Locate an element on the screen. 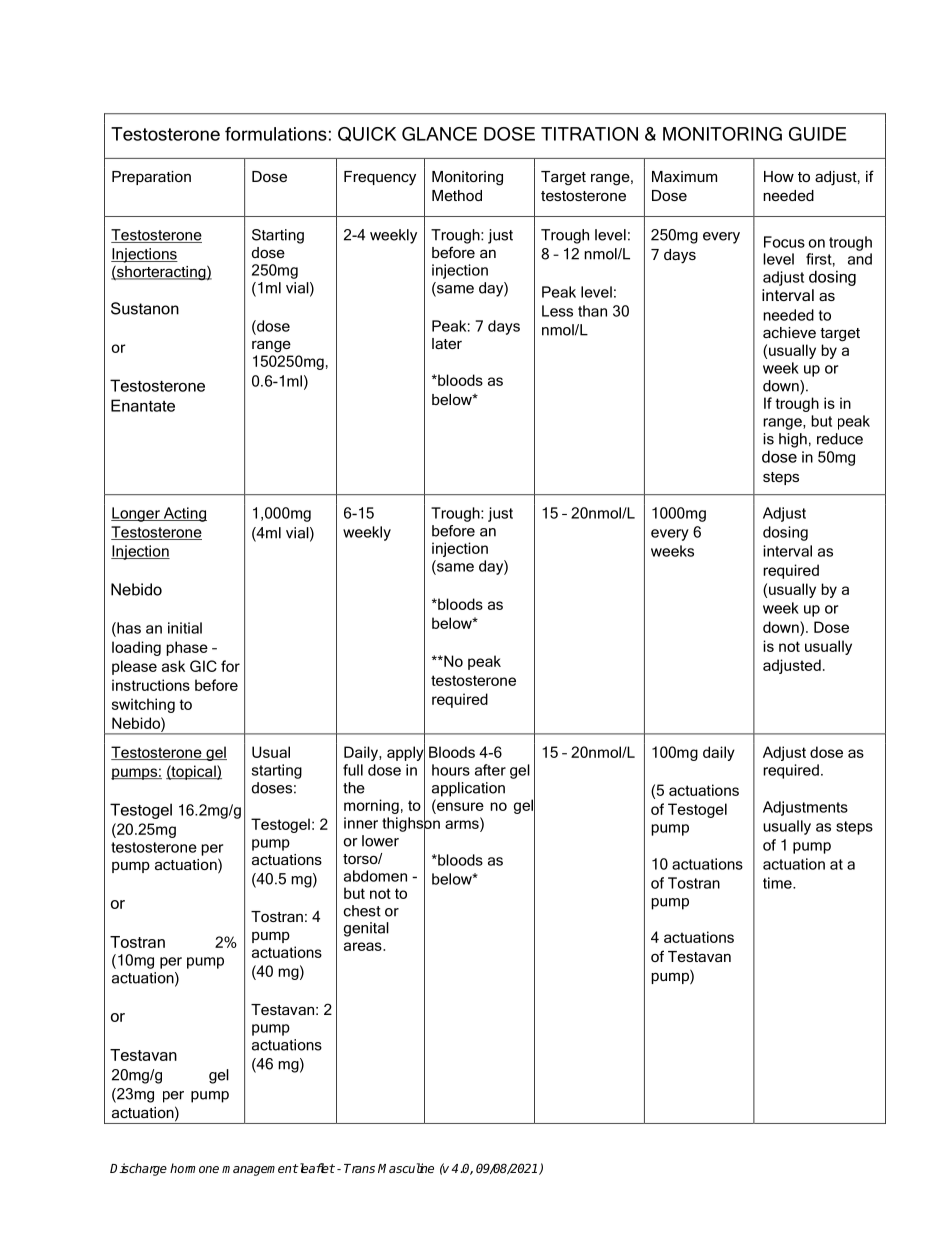  Method is located at coordinates (457, 195).
